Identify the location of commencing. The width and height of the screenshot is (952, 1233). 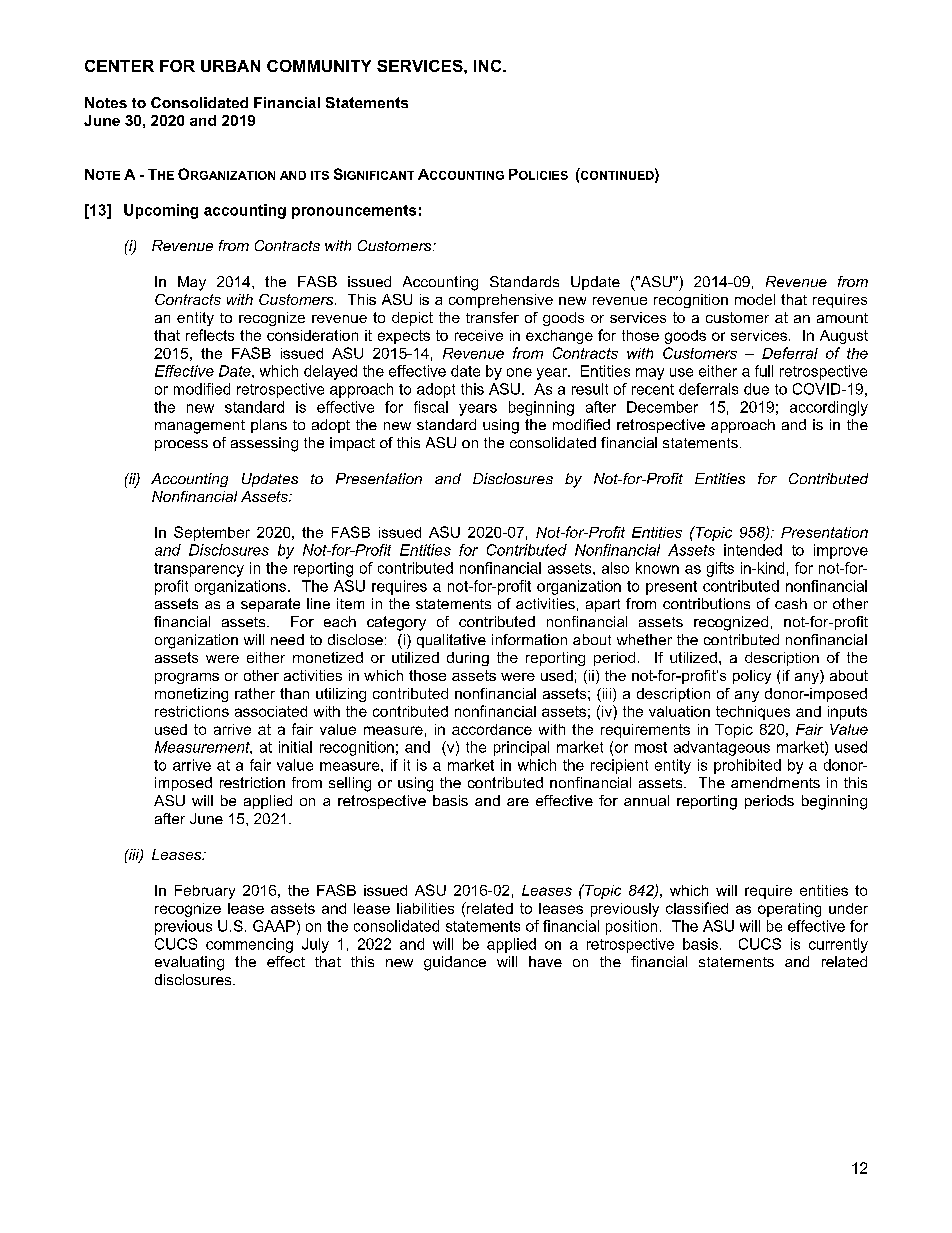
(249, 945).
